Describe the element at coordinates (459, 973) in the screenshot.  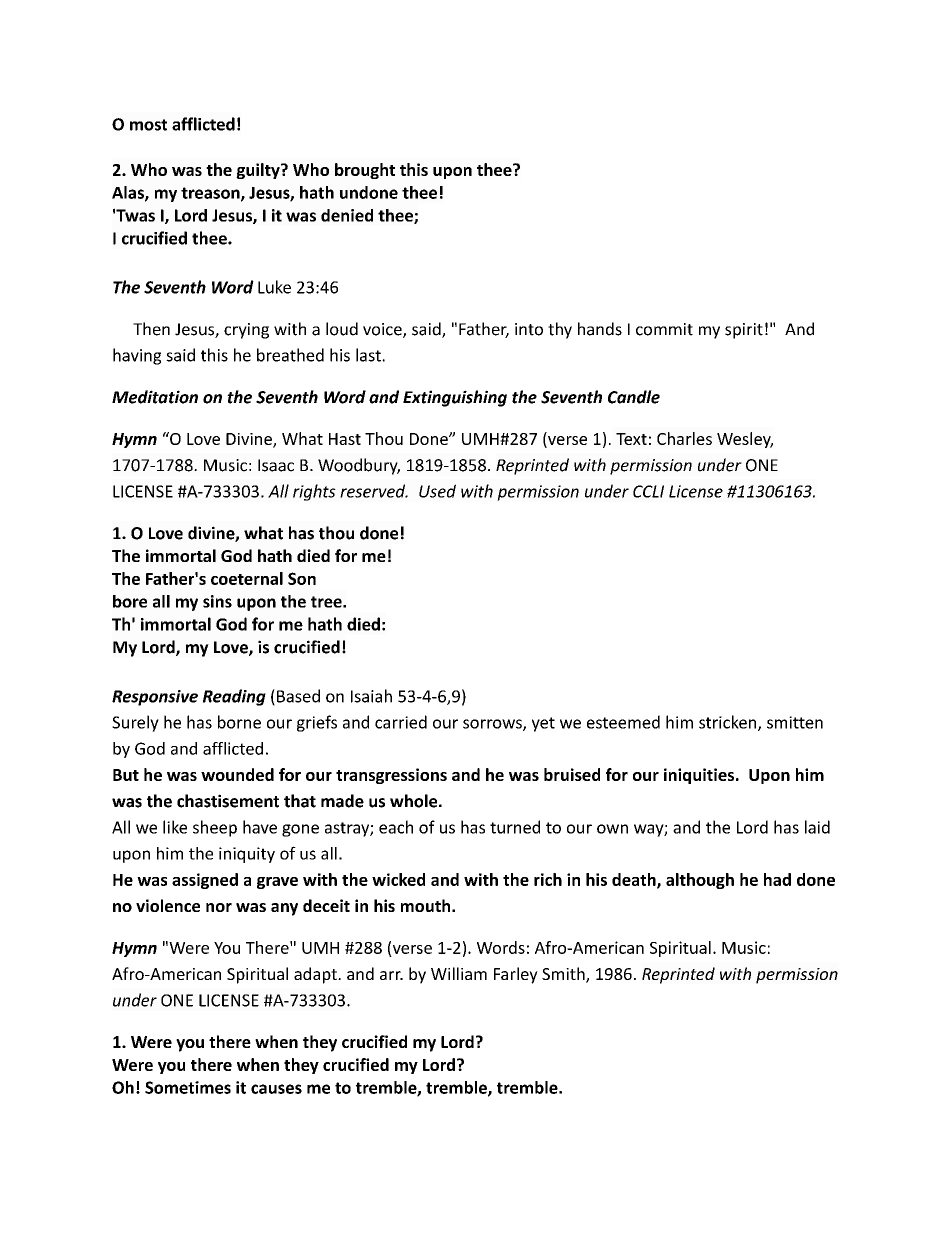
I see `William` at that location.
